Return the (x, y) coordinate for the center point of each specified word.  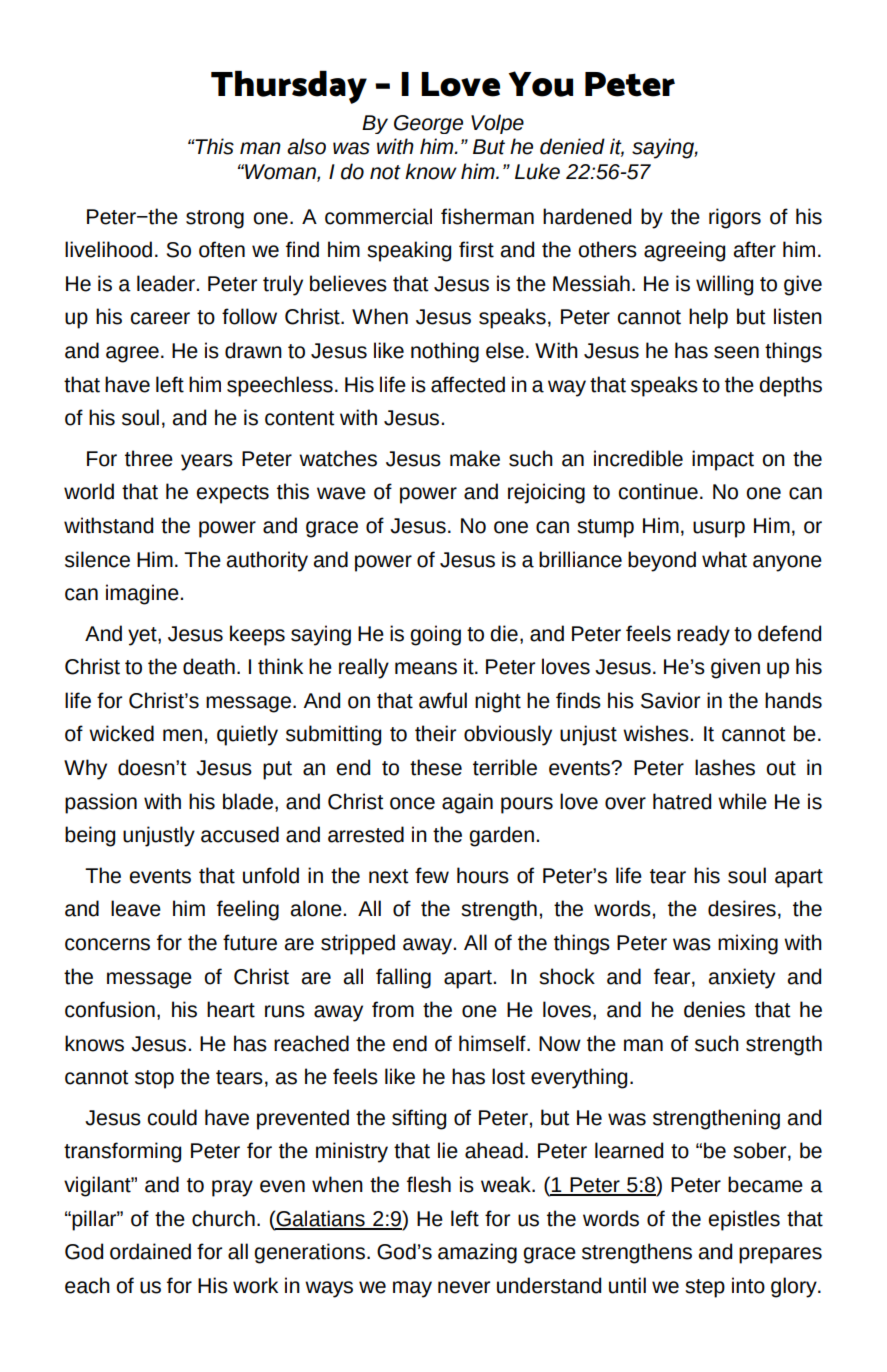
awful (443, 700)
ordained (150, 1251)
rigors (735, 218)
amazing (477, 1253)
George (428, 124)
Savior (670, 700)
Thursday (289, 87)
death (209, 666)
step (705, 1288)
